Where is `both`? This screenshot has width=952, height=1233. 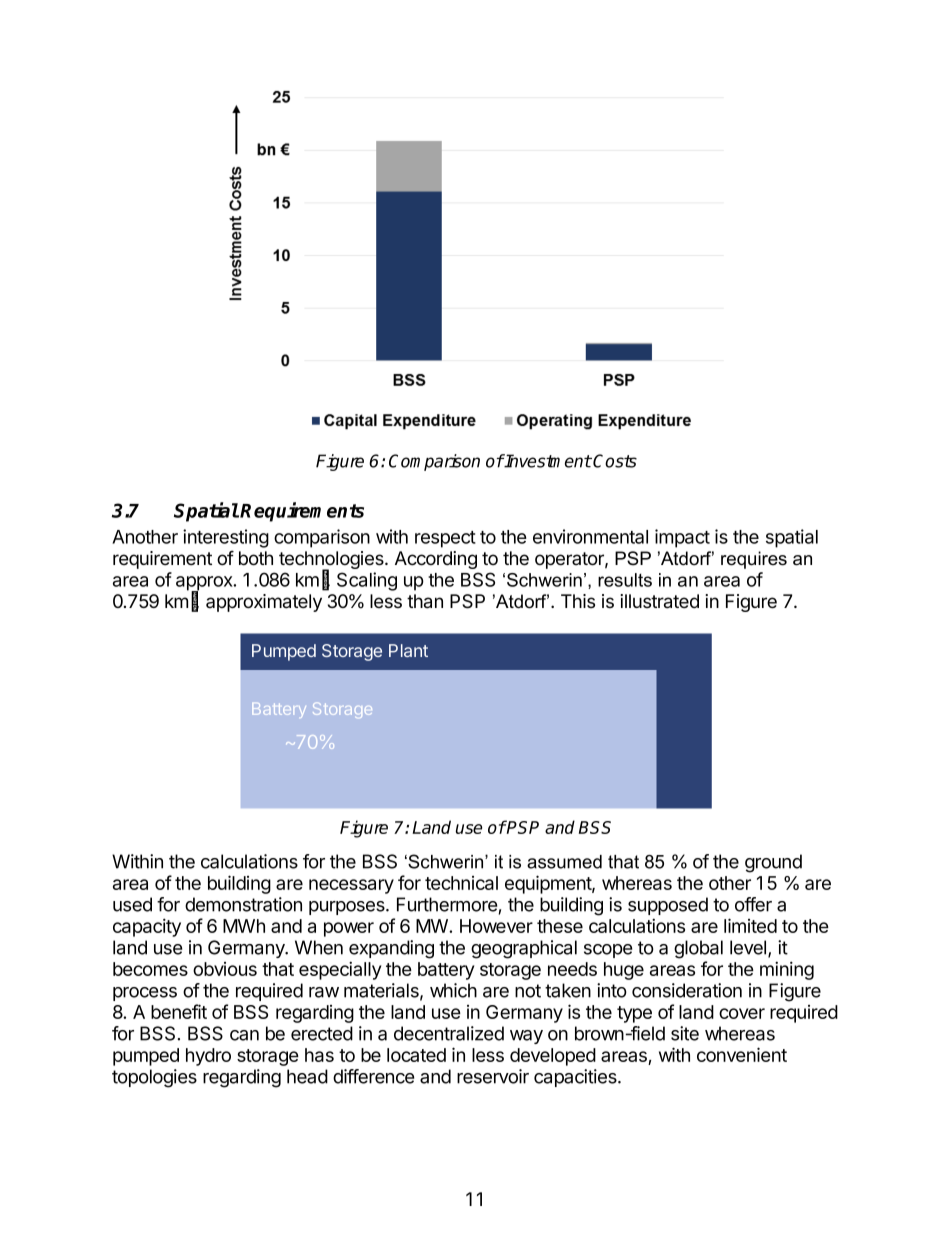 both is located at coordinates (256, 558).
